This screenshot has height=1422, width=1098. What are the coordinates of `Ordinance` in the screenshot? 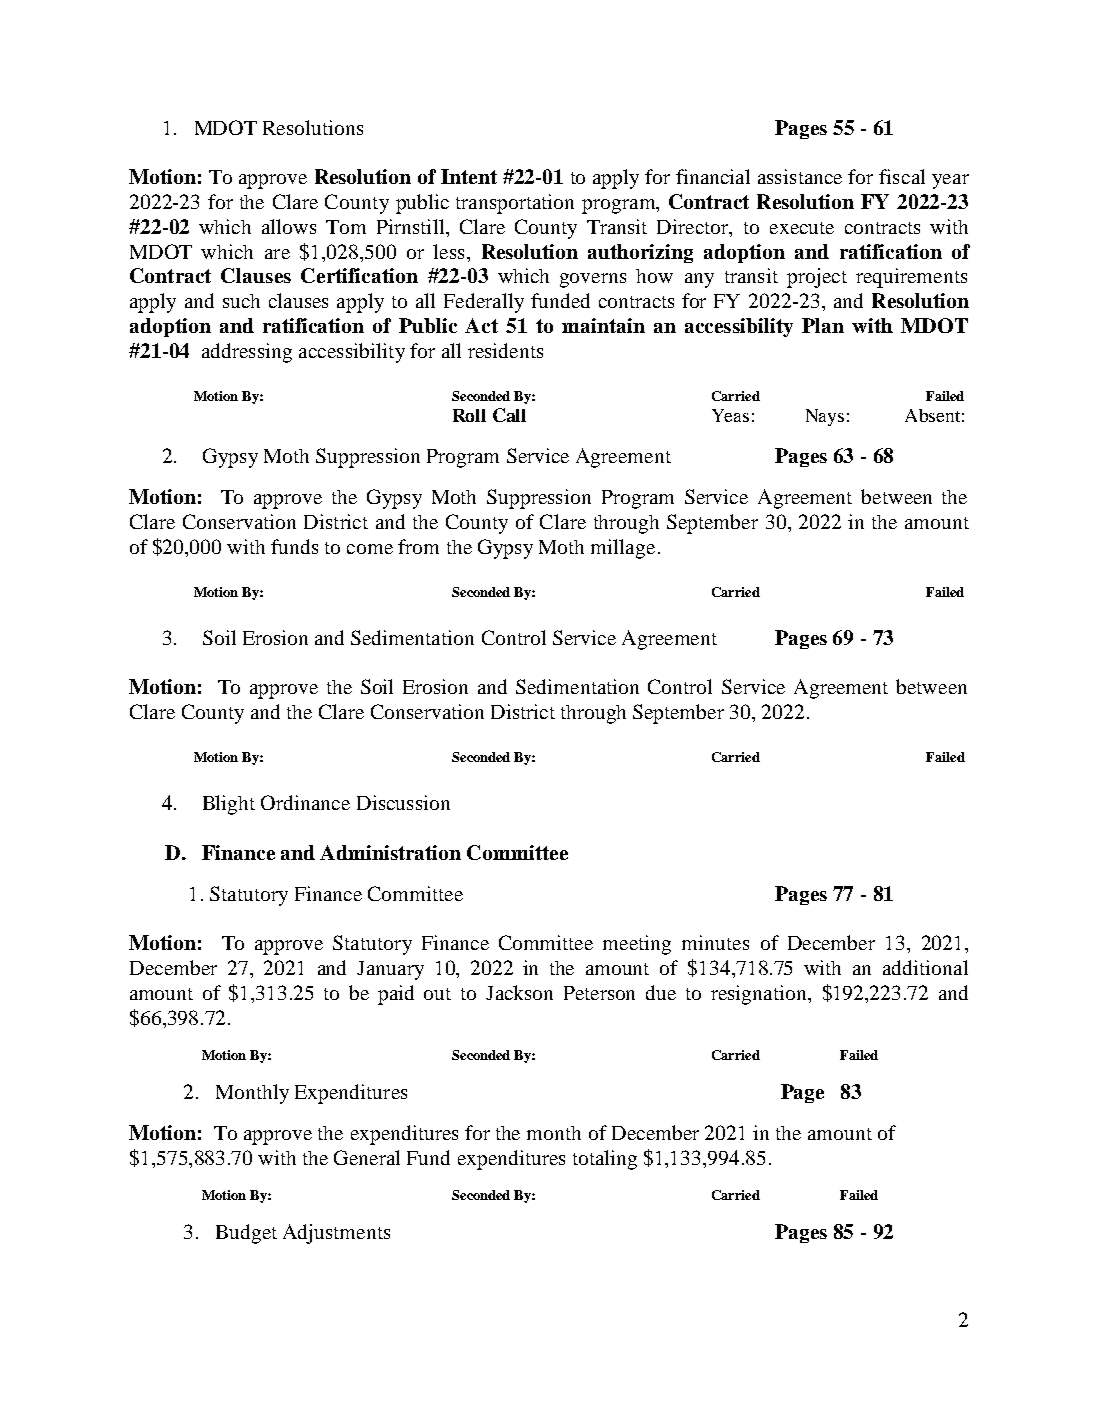 It's located at (305, 802).
